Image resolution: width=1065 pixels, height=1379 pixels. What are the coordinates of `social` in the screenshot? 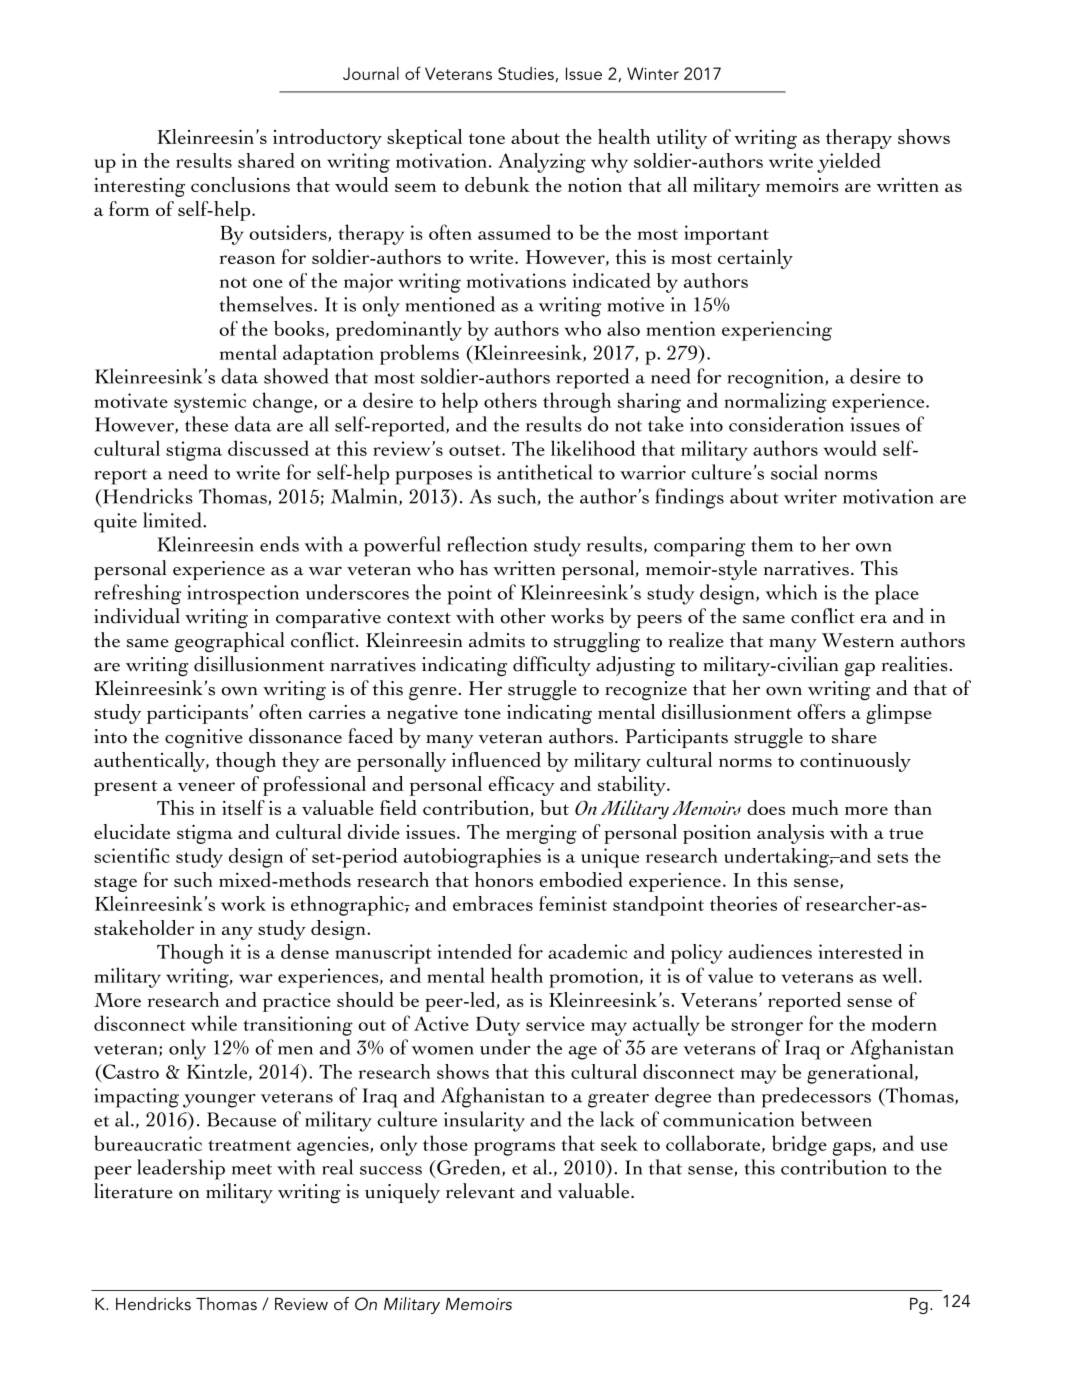 It's located at (794, 472).
